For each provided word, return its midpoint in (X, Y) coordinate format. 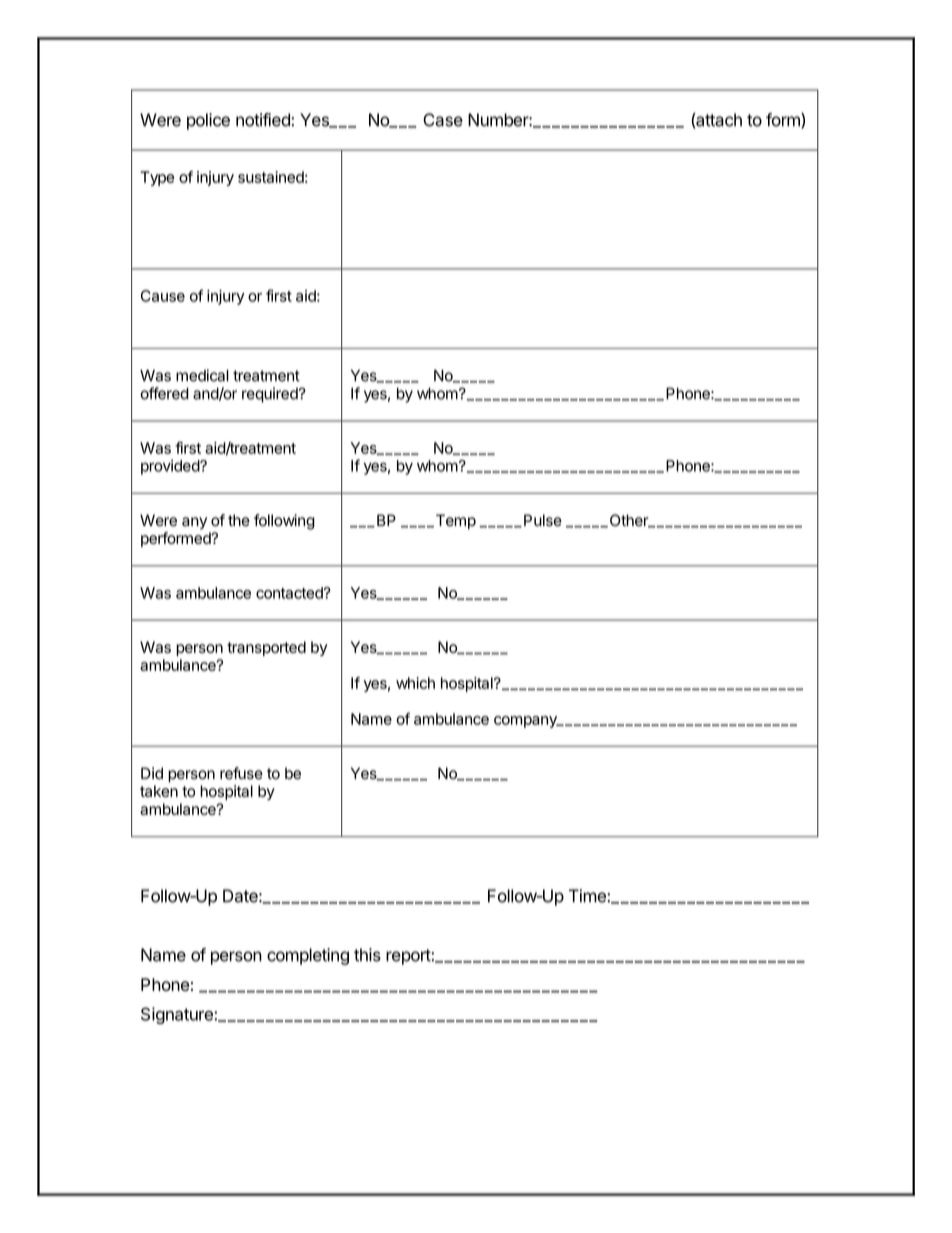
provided (171, 467)
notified (264, 120)
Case (443, 120)
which (415, 683)
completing (308, 956)
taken (159, 791)
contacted (290, 593)
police (208, 121)
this (367, 955)
